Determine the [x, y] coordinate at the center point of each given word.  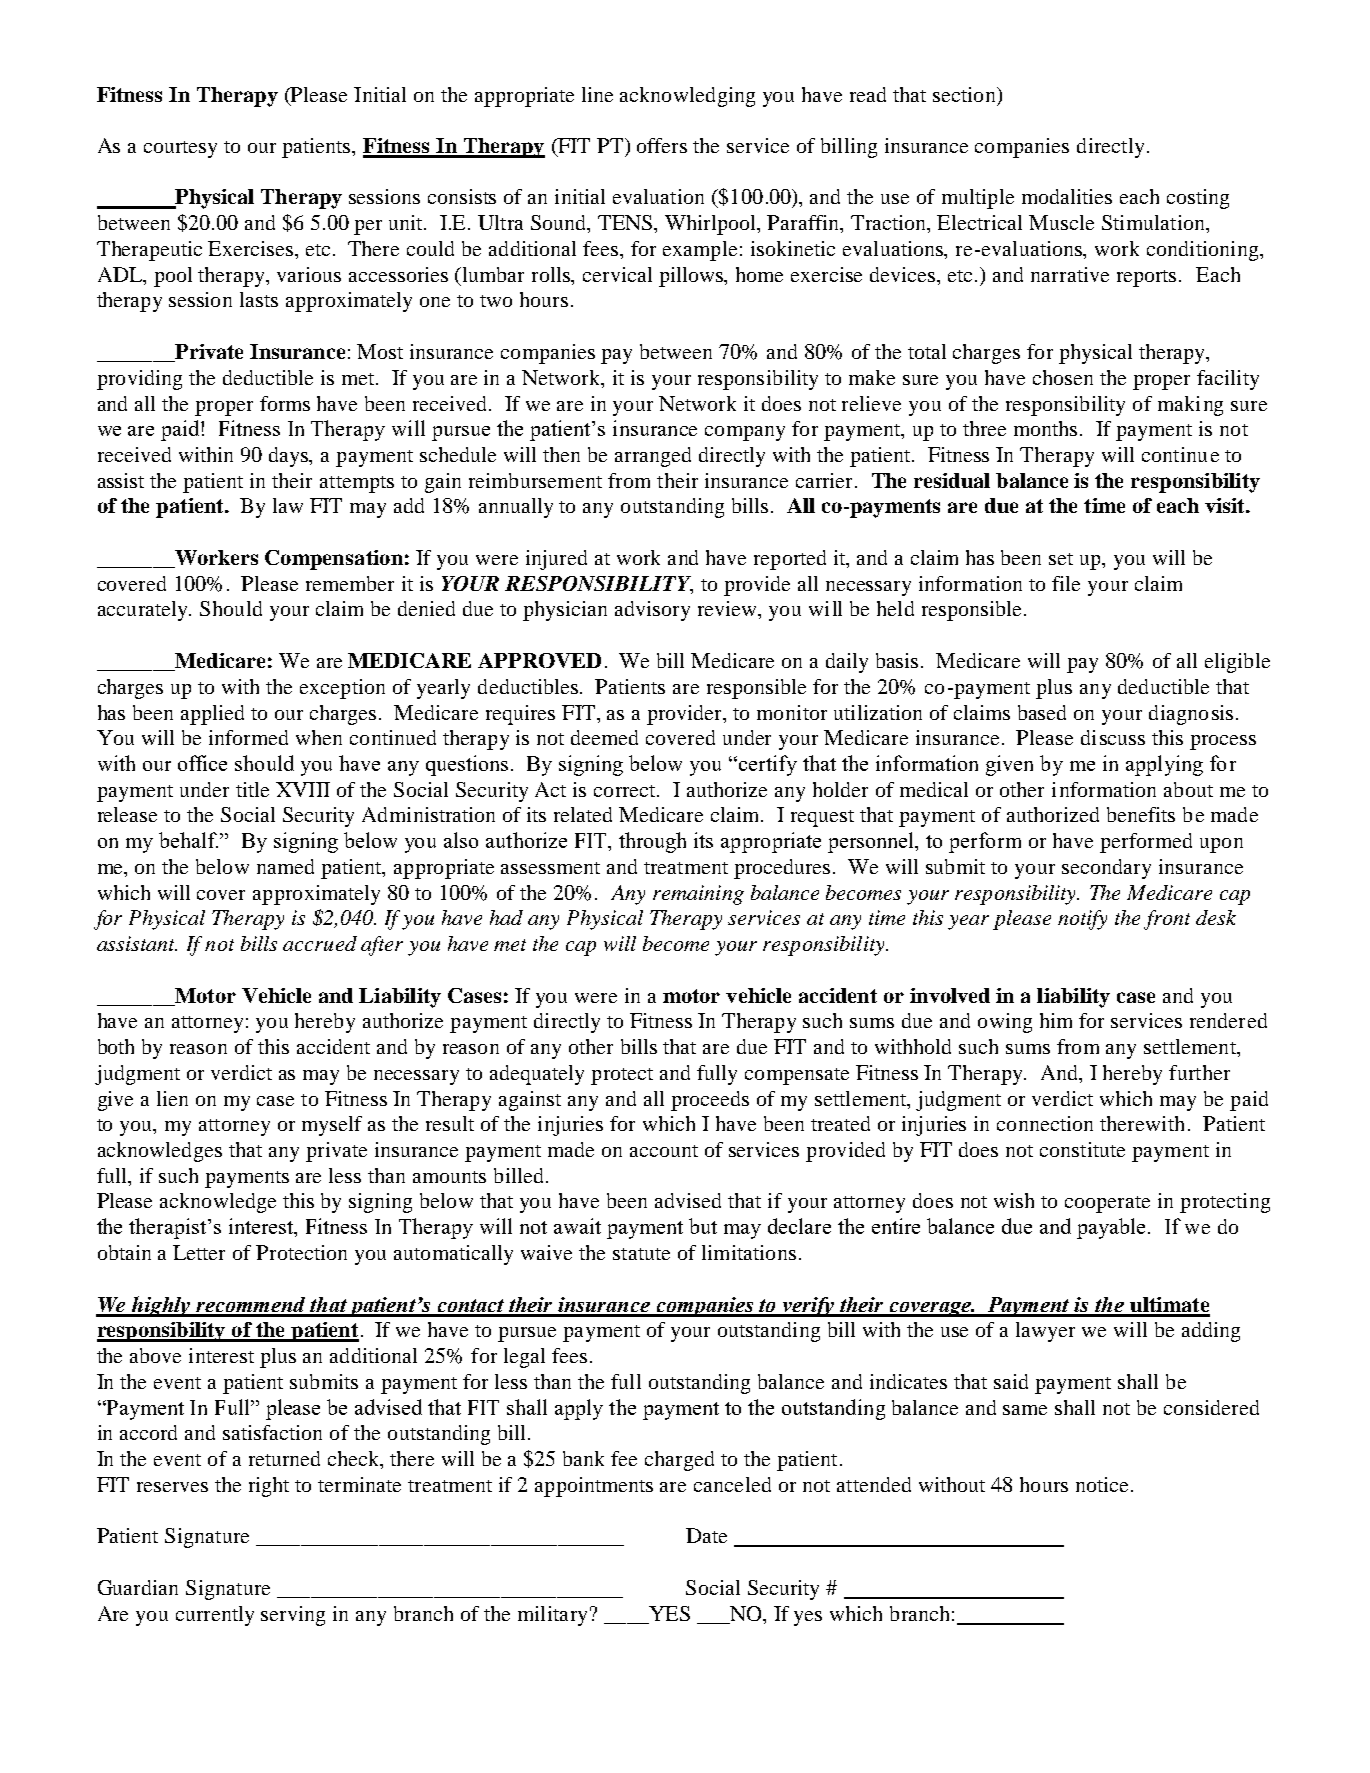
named [285, 866]
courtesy [180, 149]
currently [215, 1616]
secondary [1106, 869]
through [652, 842]
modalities [1067, 196]
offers [662, 145]
